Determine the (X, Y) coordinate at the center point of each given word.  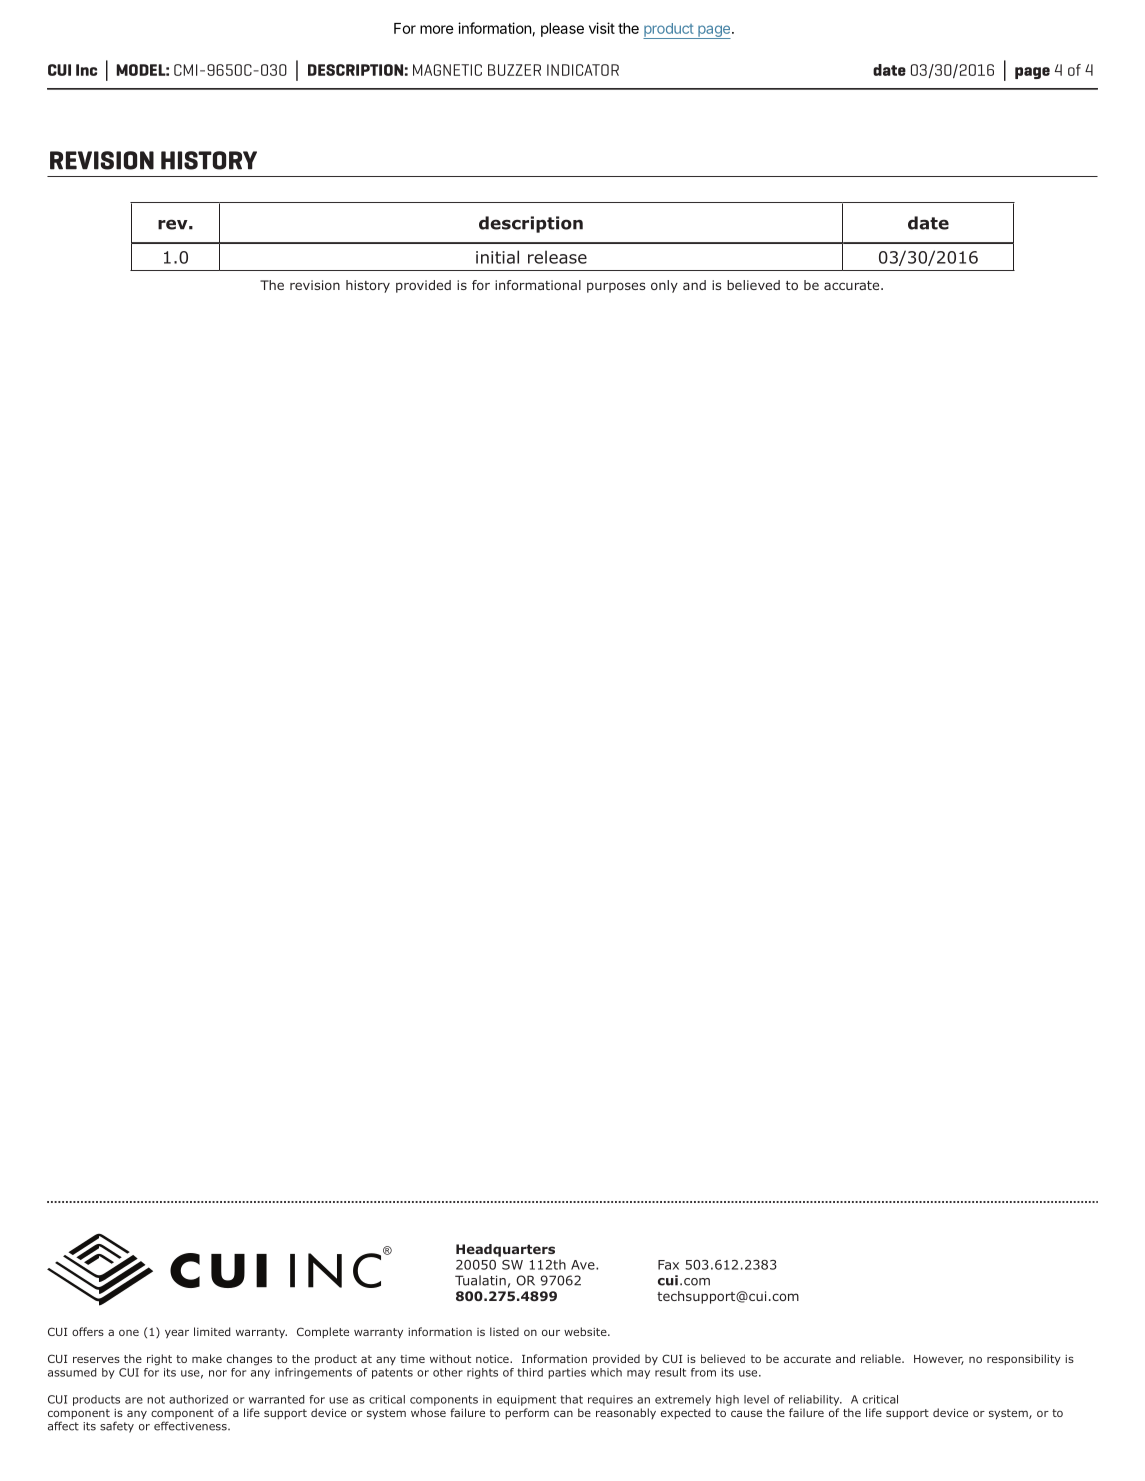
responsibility (1024, 1360)
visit (602, 28)
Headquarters (505, 1250)
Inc (86, 70)
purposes (616, 287)
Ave (584, 1265)
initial (497, 257)
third (530, 1372)
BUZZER (514, 70)
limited (212, 1331)
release (557, 257)
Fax (668, 1265)
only (664, 286)
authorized (198, 1399)
